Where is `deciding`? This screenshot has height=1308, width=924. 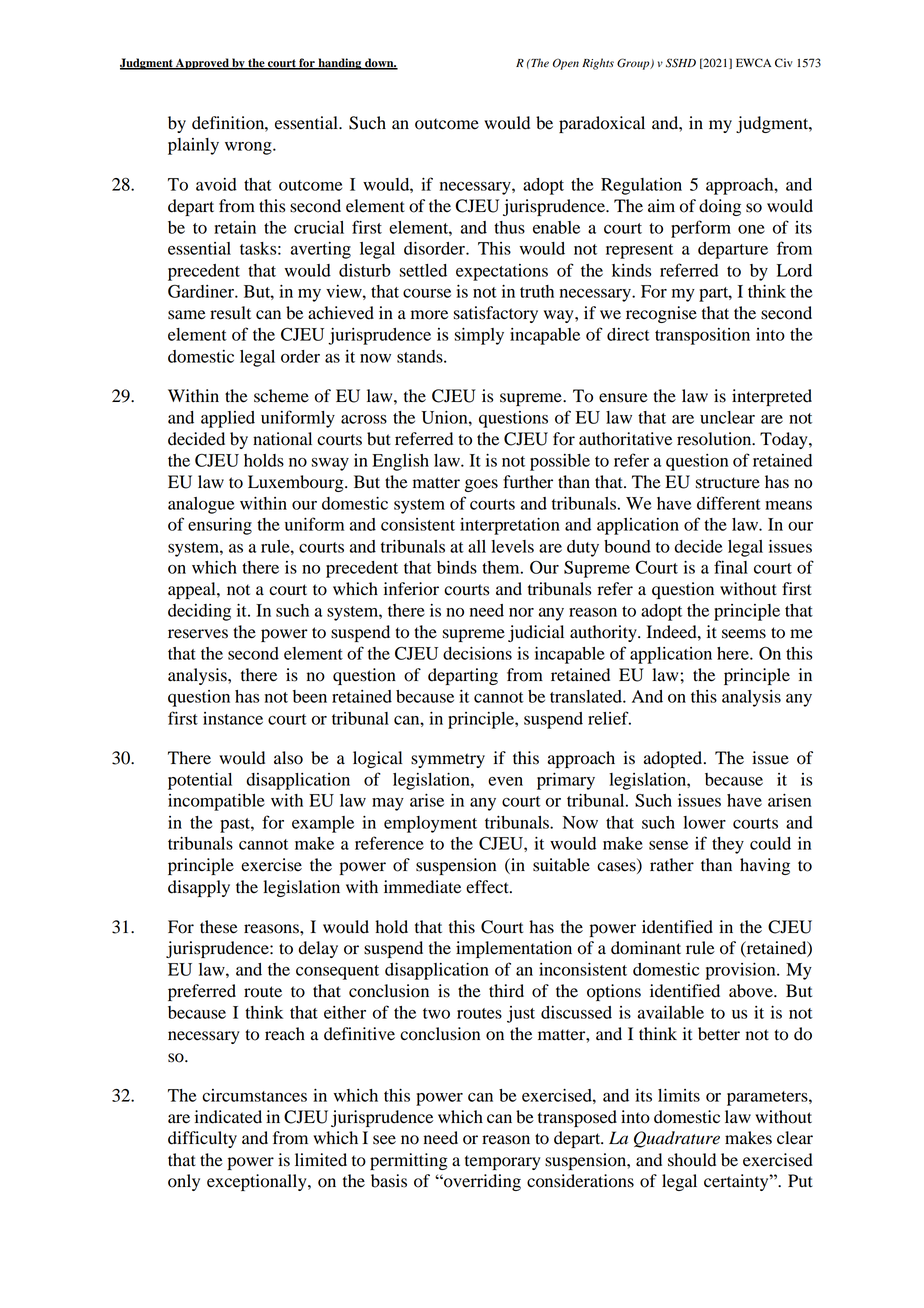
deciding is located at coordinates (199, 612).
